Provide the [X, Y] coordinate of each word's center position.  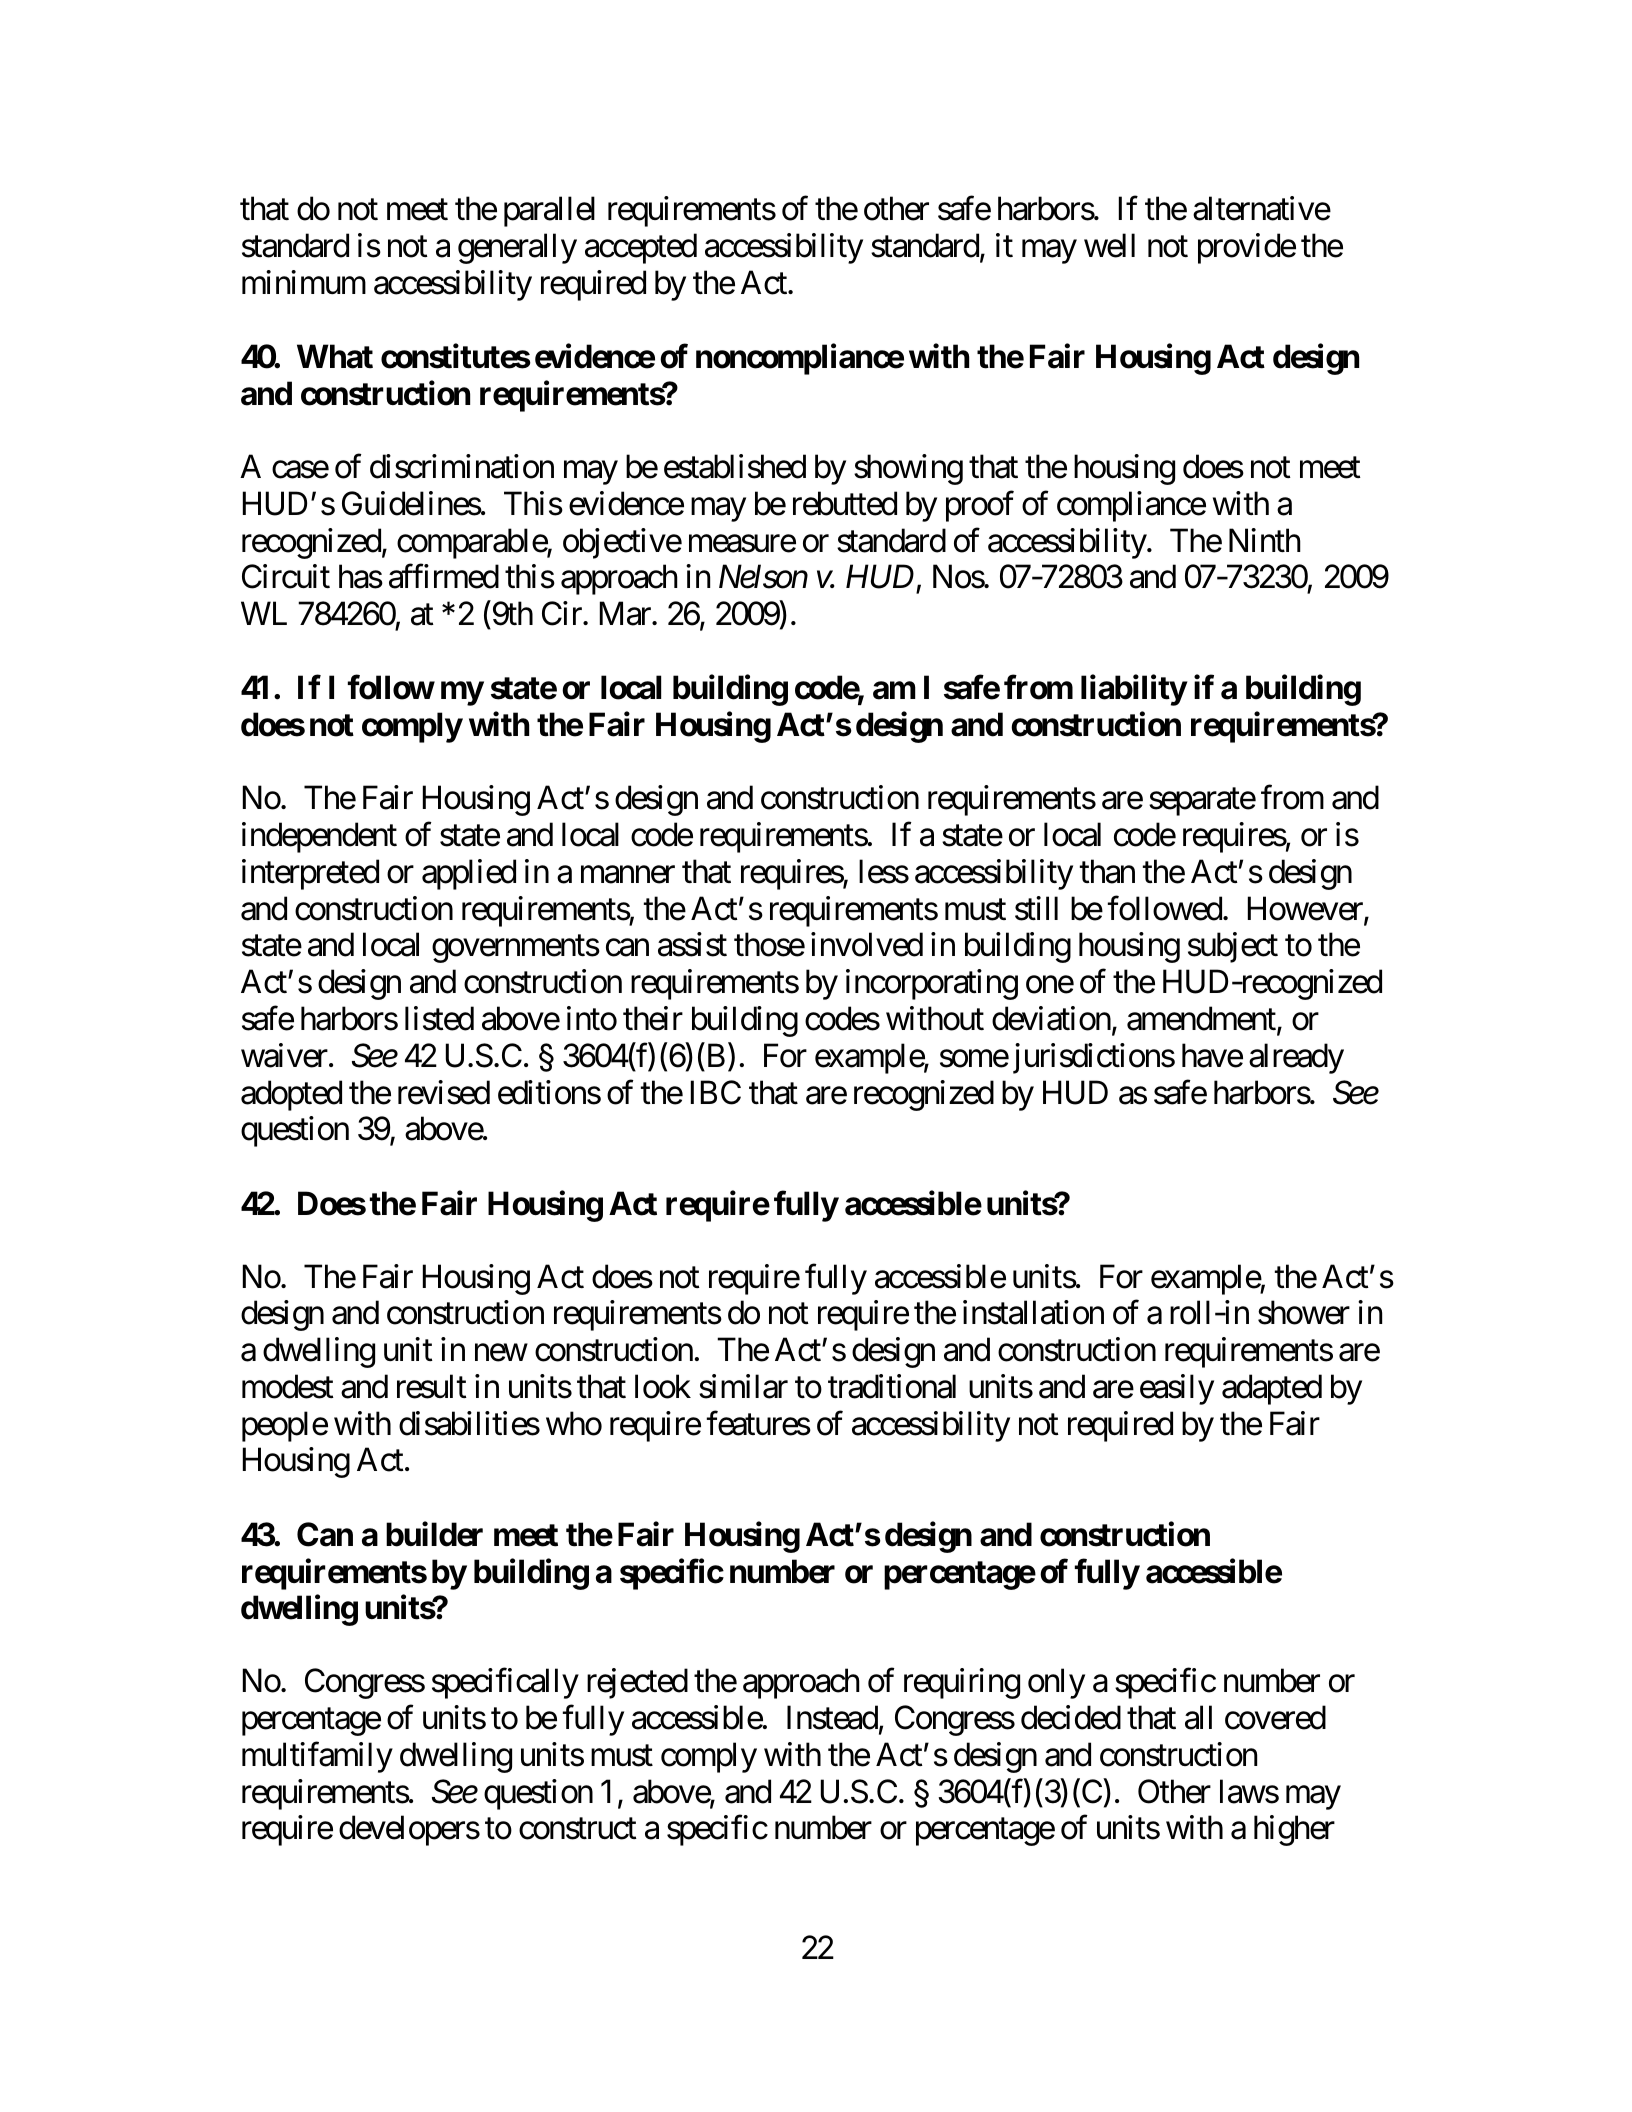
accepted [641, 248]
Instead [832, 1717]
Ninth [1265, 540]
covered [1275, 1717]
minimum [304, 282]
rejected [637, 1683]
